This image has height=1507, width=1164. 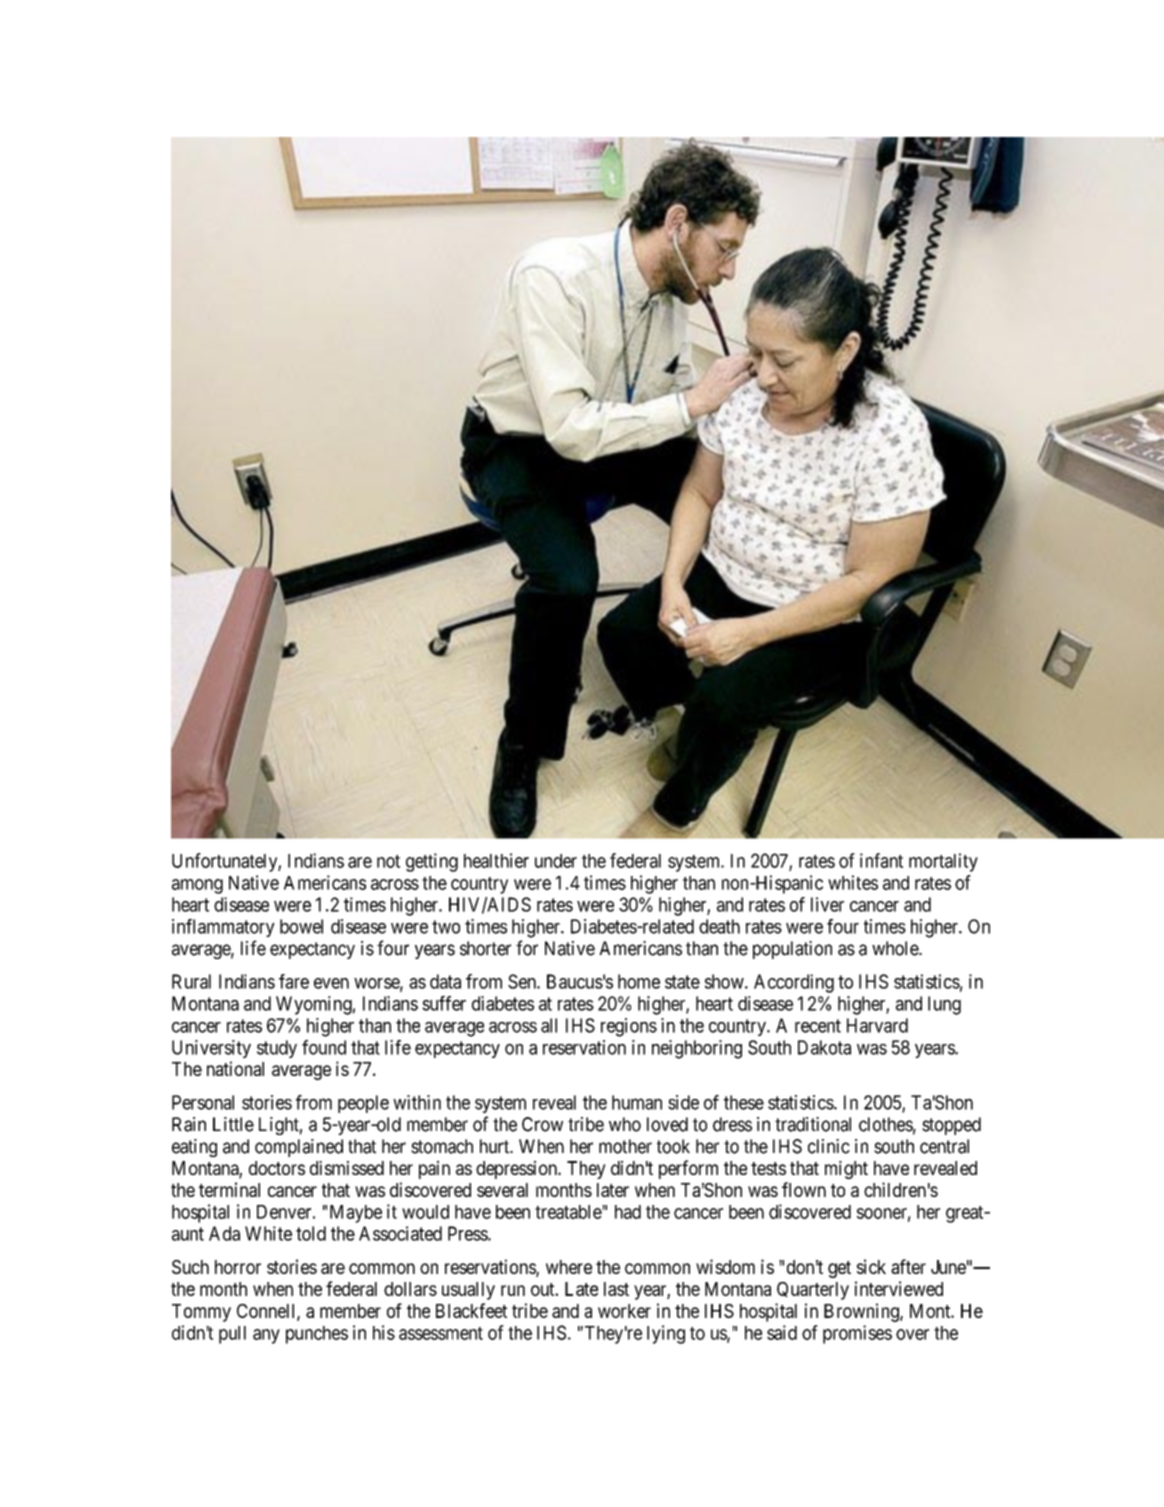 What do you see at coordinates (624, 1311) in the image?
I see `worker` at bounding box center [624, 1311].
